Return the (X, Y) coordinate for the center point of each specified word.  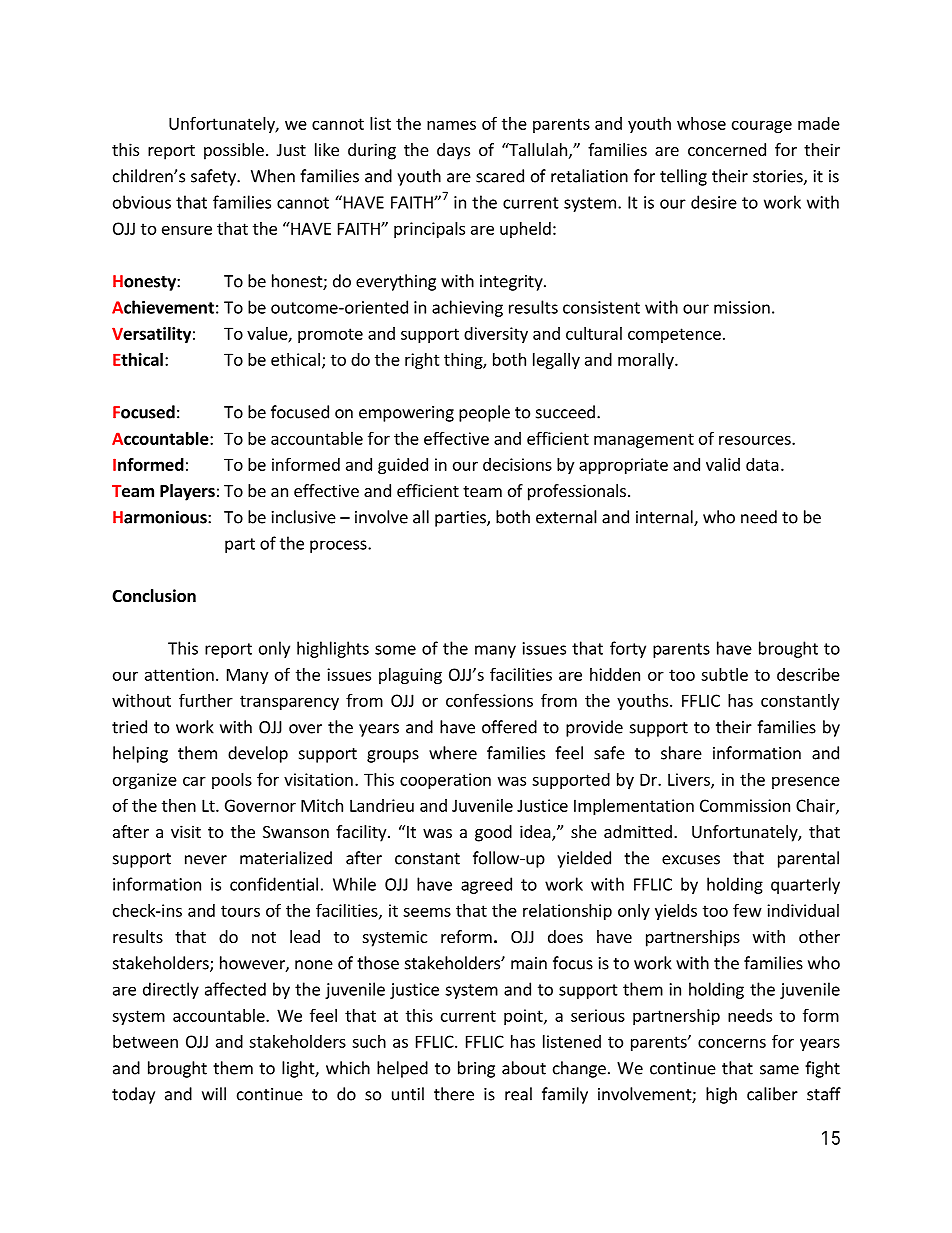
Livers (690, 780)
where (453, 753)
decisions (517, 464)
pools (232, 781)
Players (187, 492)
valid (723, 464)
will (214, 1094)
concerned (727, 149)
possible (234, 151)
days (453, 151)
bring (476, 1069)
